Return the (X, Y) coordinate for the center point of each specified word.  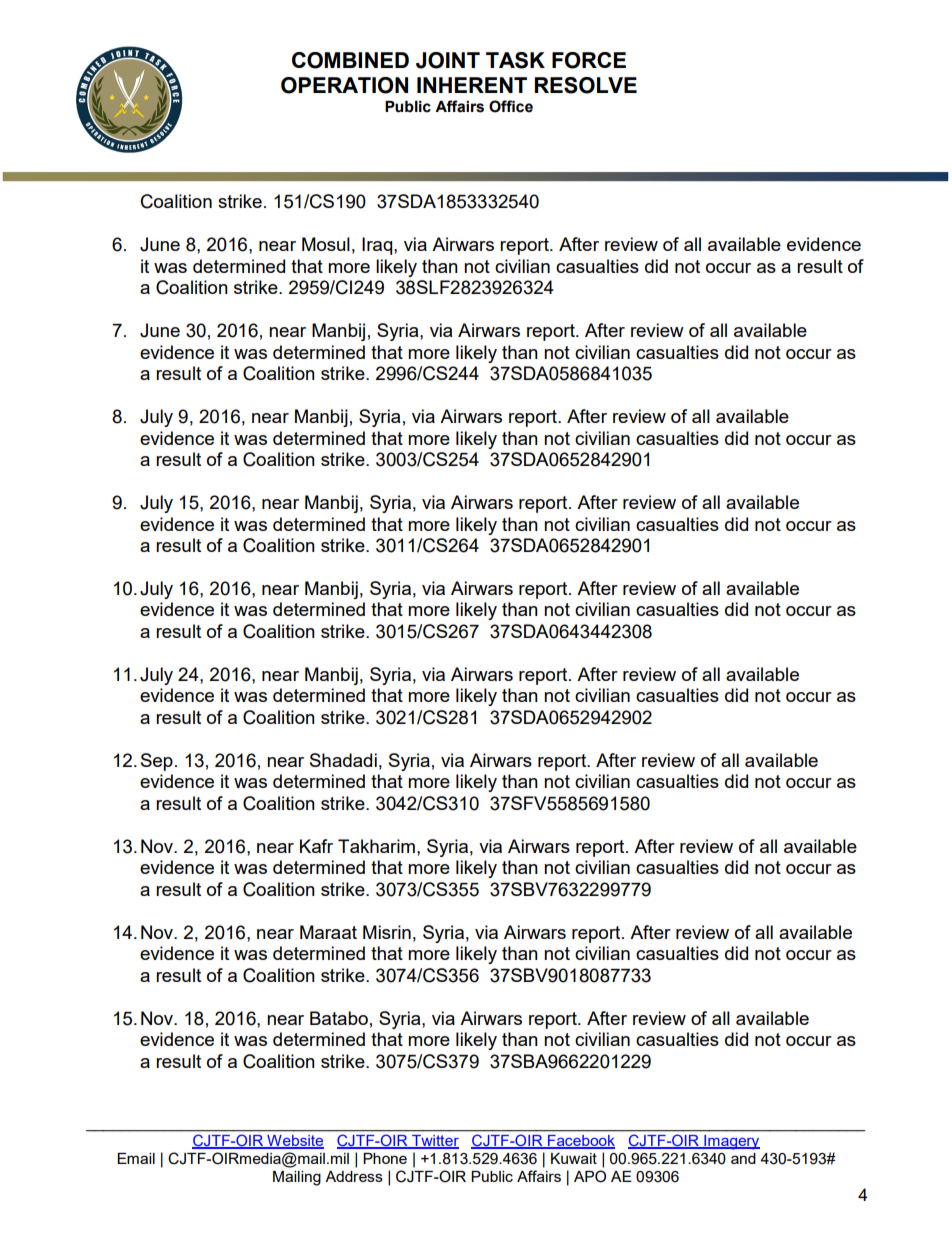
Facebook (580, 1142)
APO (590, 1176)
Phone (385, 1158)
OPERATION (344, 85)
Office (511, 106)
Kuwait (574, 1158)
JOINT (448, 60)
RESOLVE (586, 85)
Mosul (326, 244)
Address (354, 1176)
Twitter (434, 1142)
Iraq (378, 246)
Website (294, 1142)
